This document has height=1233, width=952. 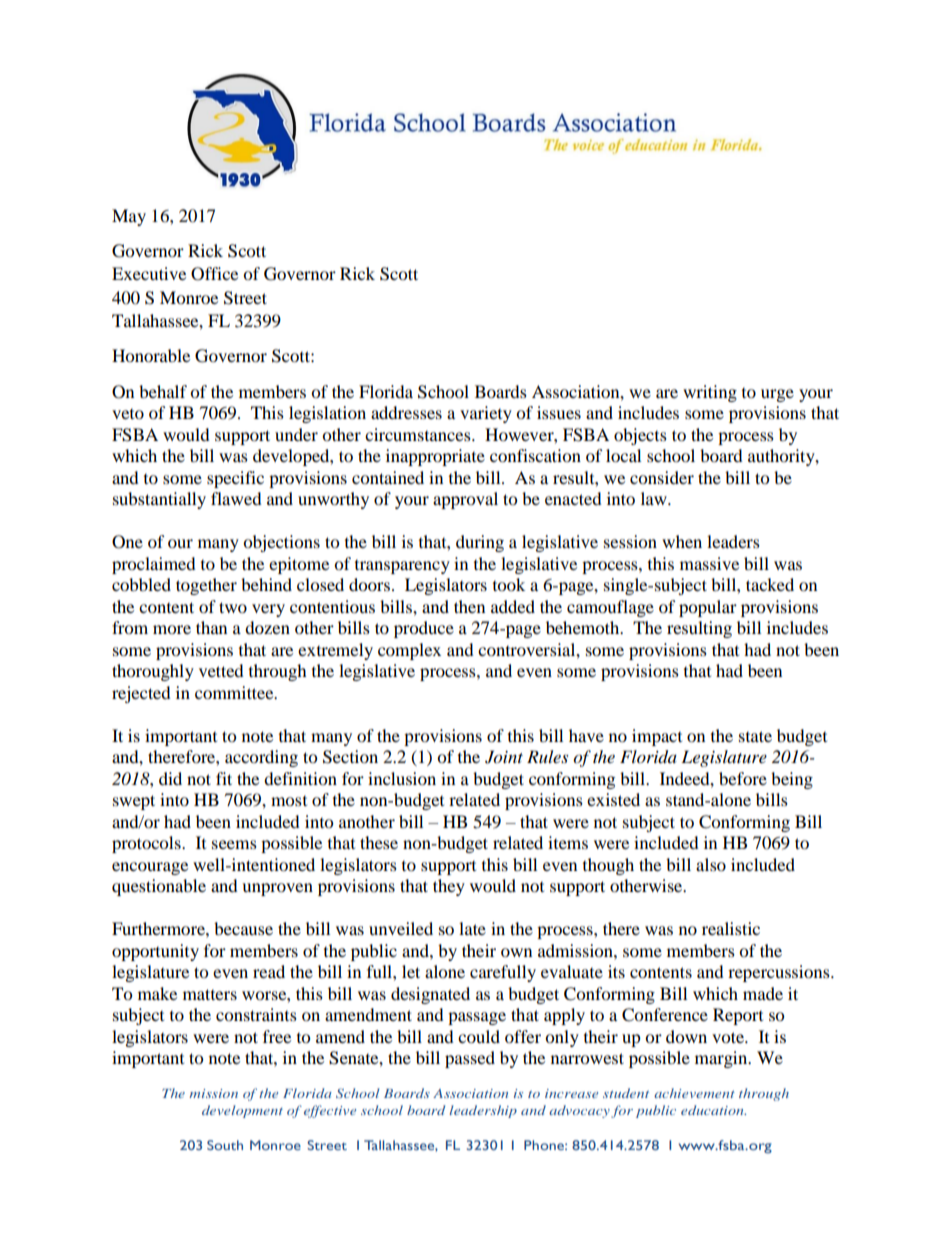 I want to click on during, so click(x=480, y=543).
